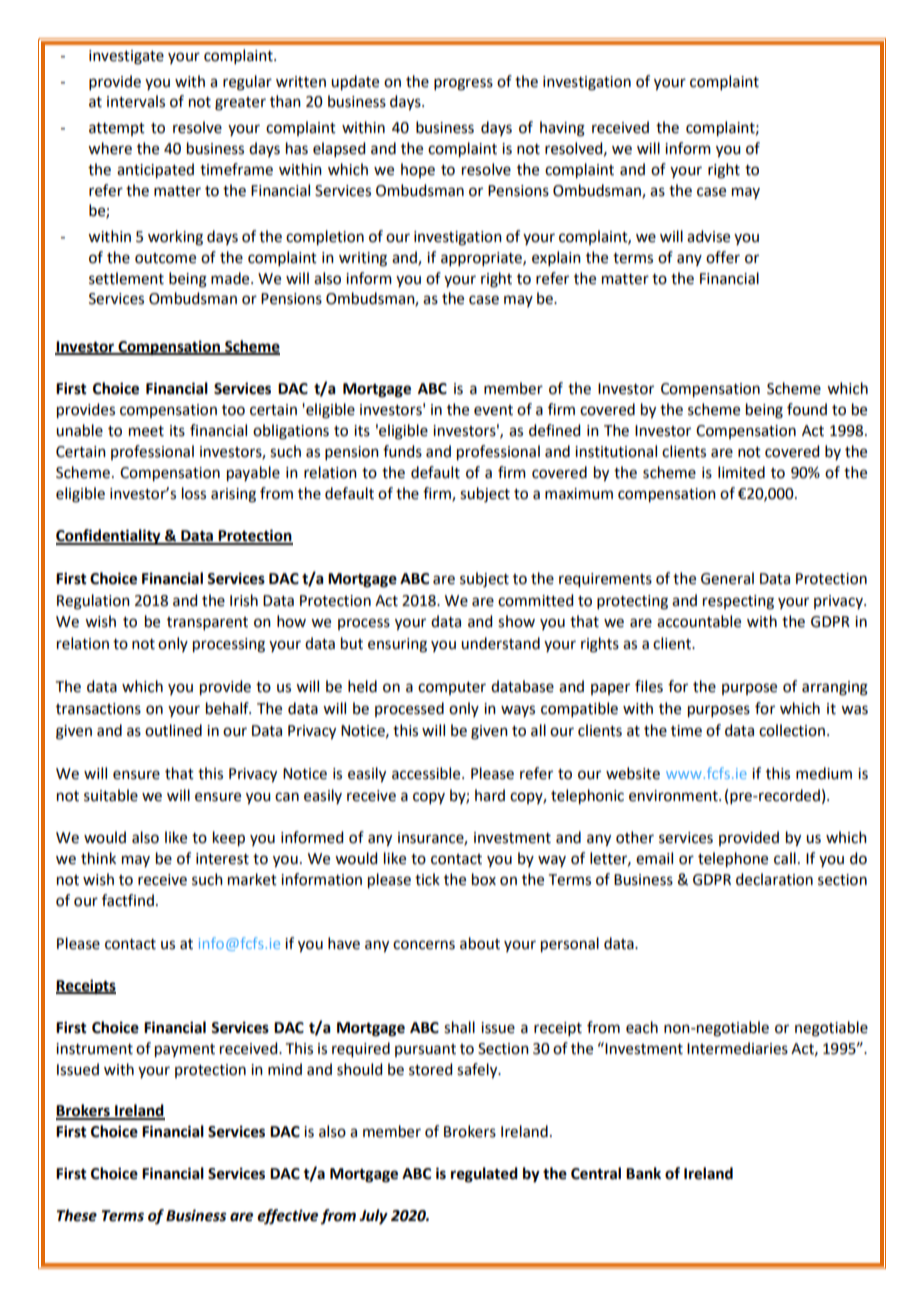  Describe the element at coordinates (229, 839) in the screenshot. I see `keep` at that location.
